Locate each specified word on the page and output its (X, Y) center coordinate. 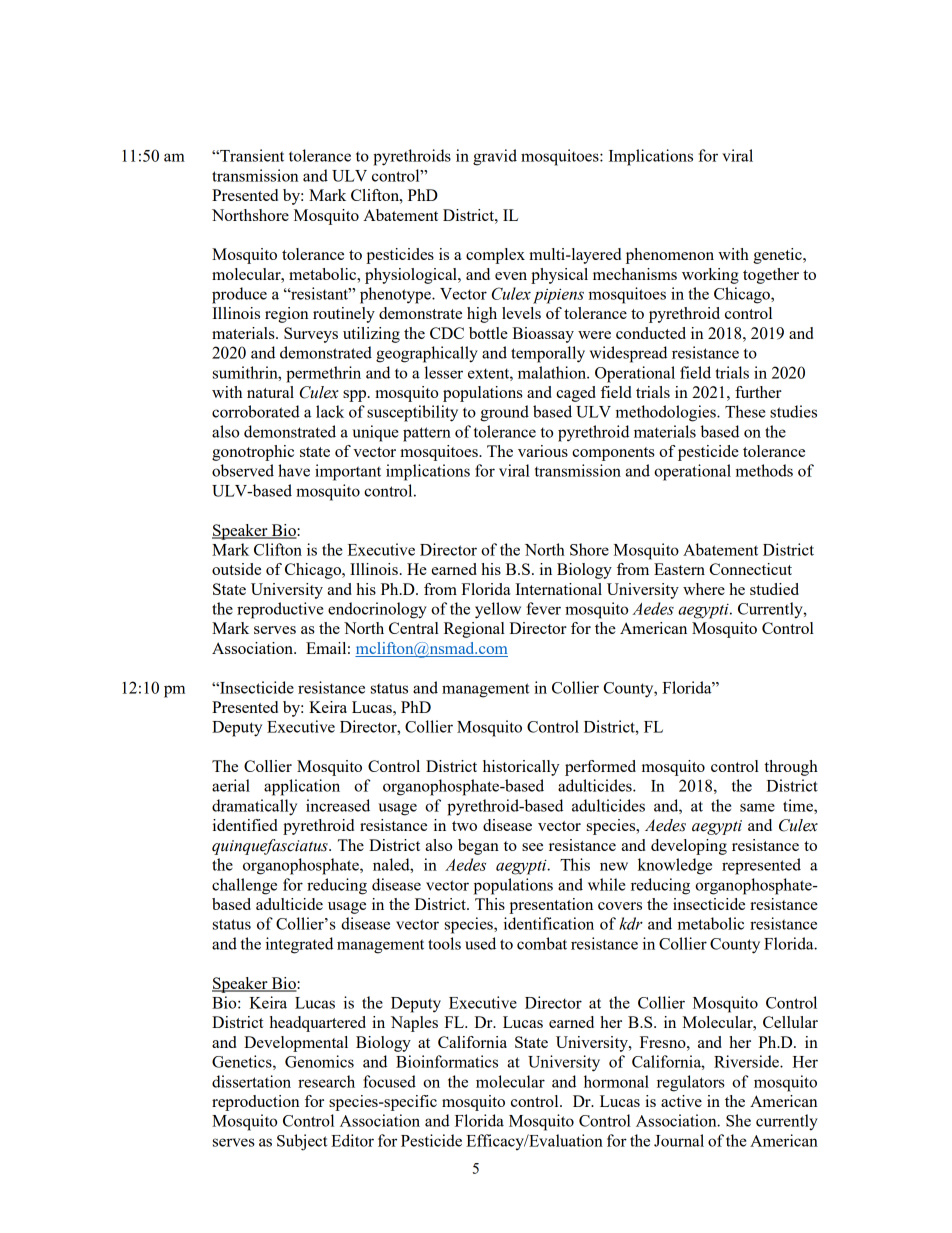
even (511, 276)
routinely (344, 315)
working (710, 276)
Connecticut (750, 569)
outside (236, 569)
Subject (302, 1142)
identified (245, 825)
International (558, 589)
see (532, 847)
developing (689, 847)
